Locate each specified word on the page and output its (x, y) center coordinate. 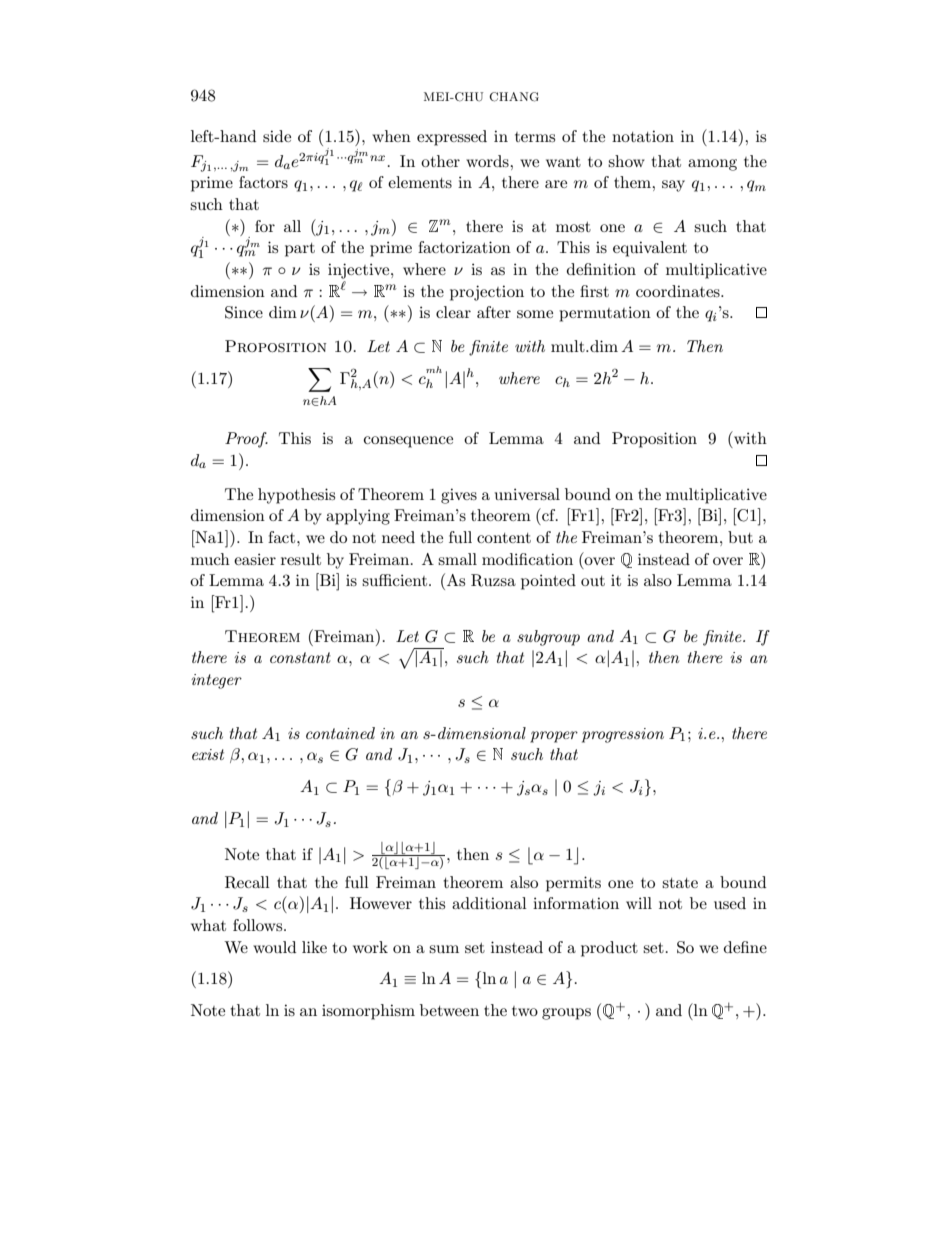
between (449, 1010)
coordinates (679, 291)
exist (208, 754)
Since (244, 312)
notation (643, 136)
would (274, 947)
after (494, 312)
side (277, 136)
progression (623, 735)
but (740, 537)
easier (255, 559)
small (457, 559)
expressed (452, 138)
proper (554, 737)
